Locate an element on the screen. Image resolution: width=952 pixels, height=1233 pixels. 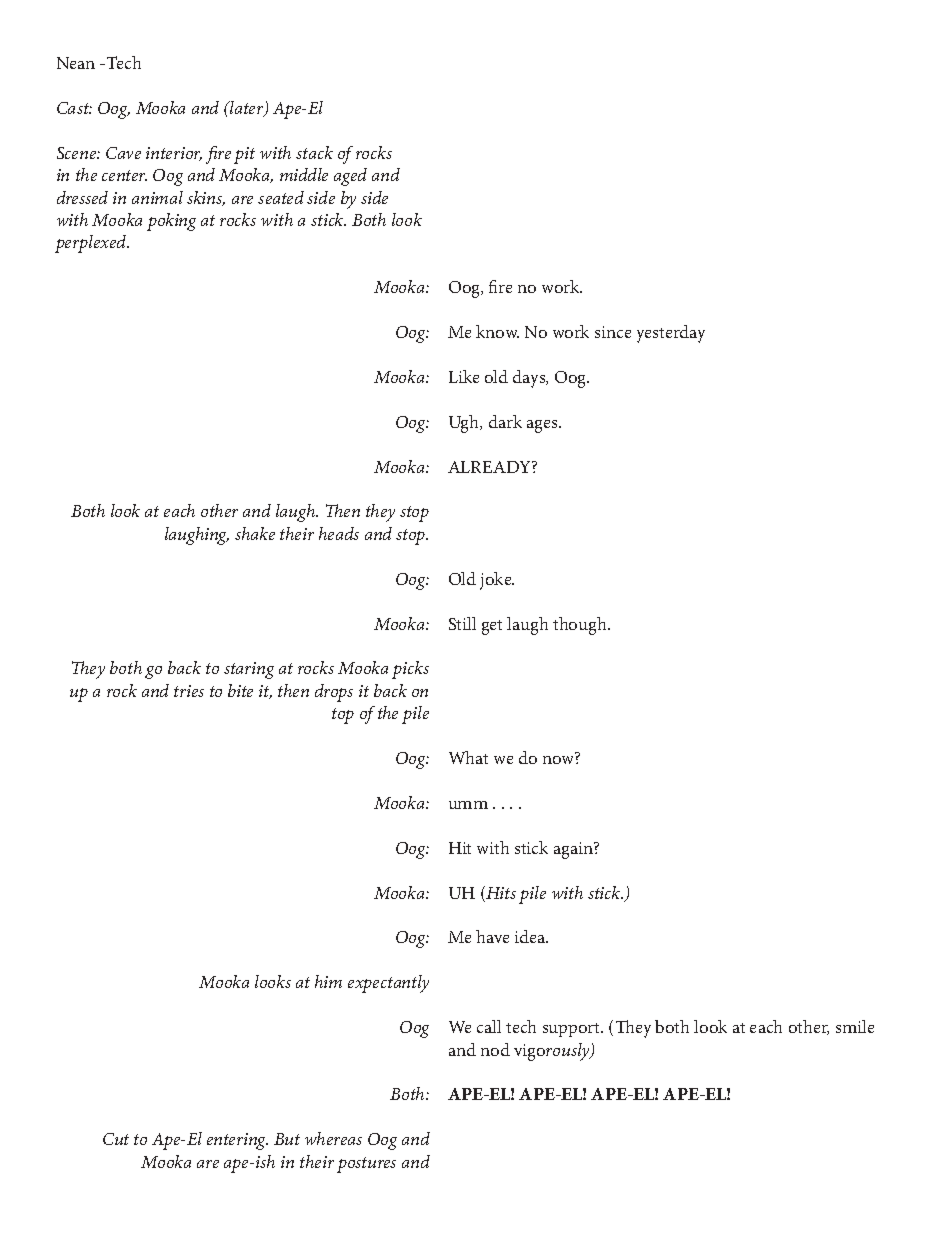
postures is located at coordinates (366, 1165).
